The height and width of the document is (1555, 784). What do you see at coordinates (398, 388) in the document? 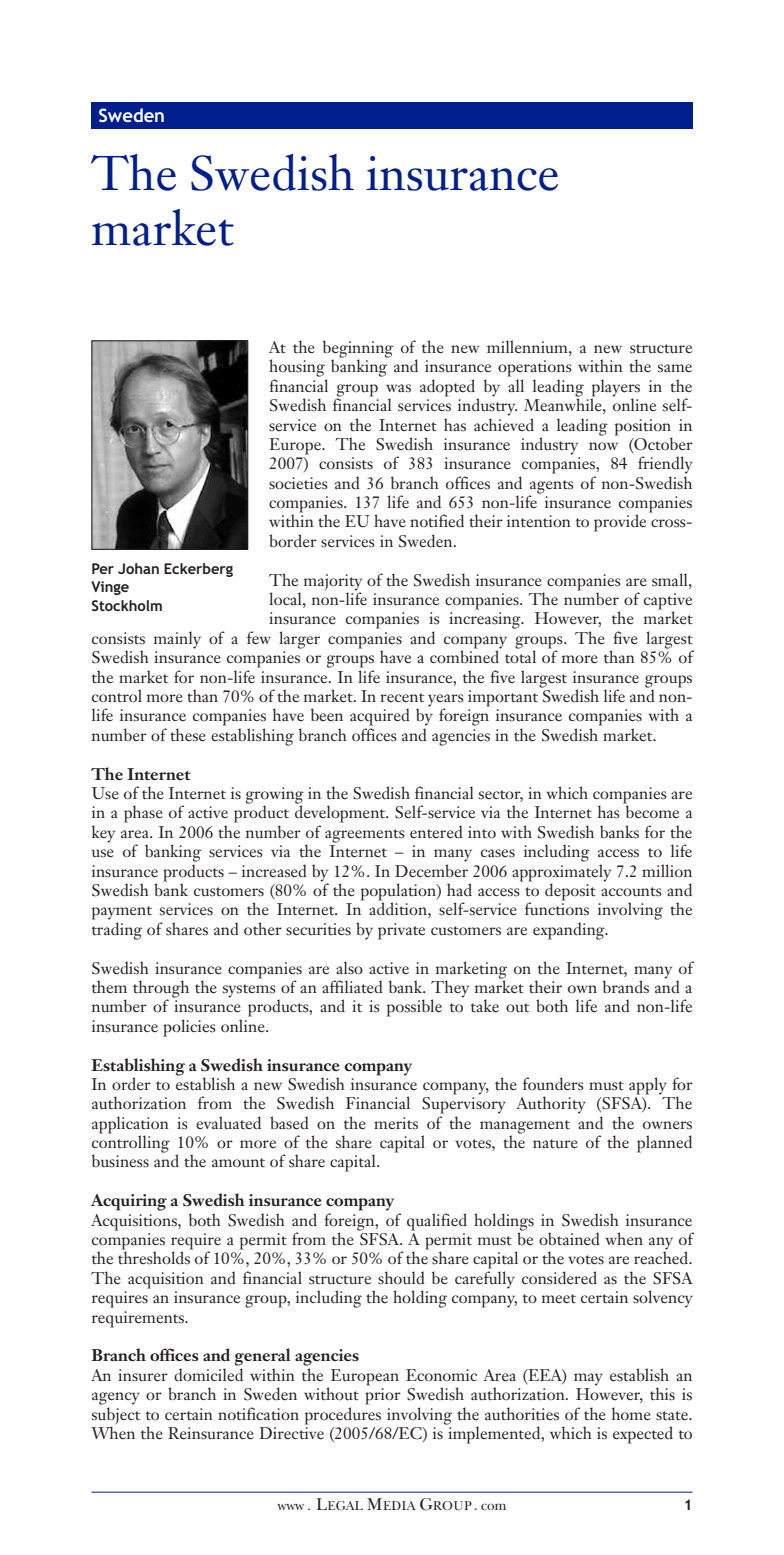
I see `was` at bounding box center [398, 388].
